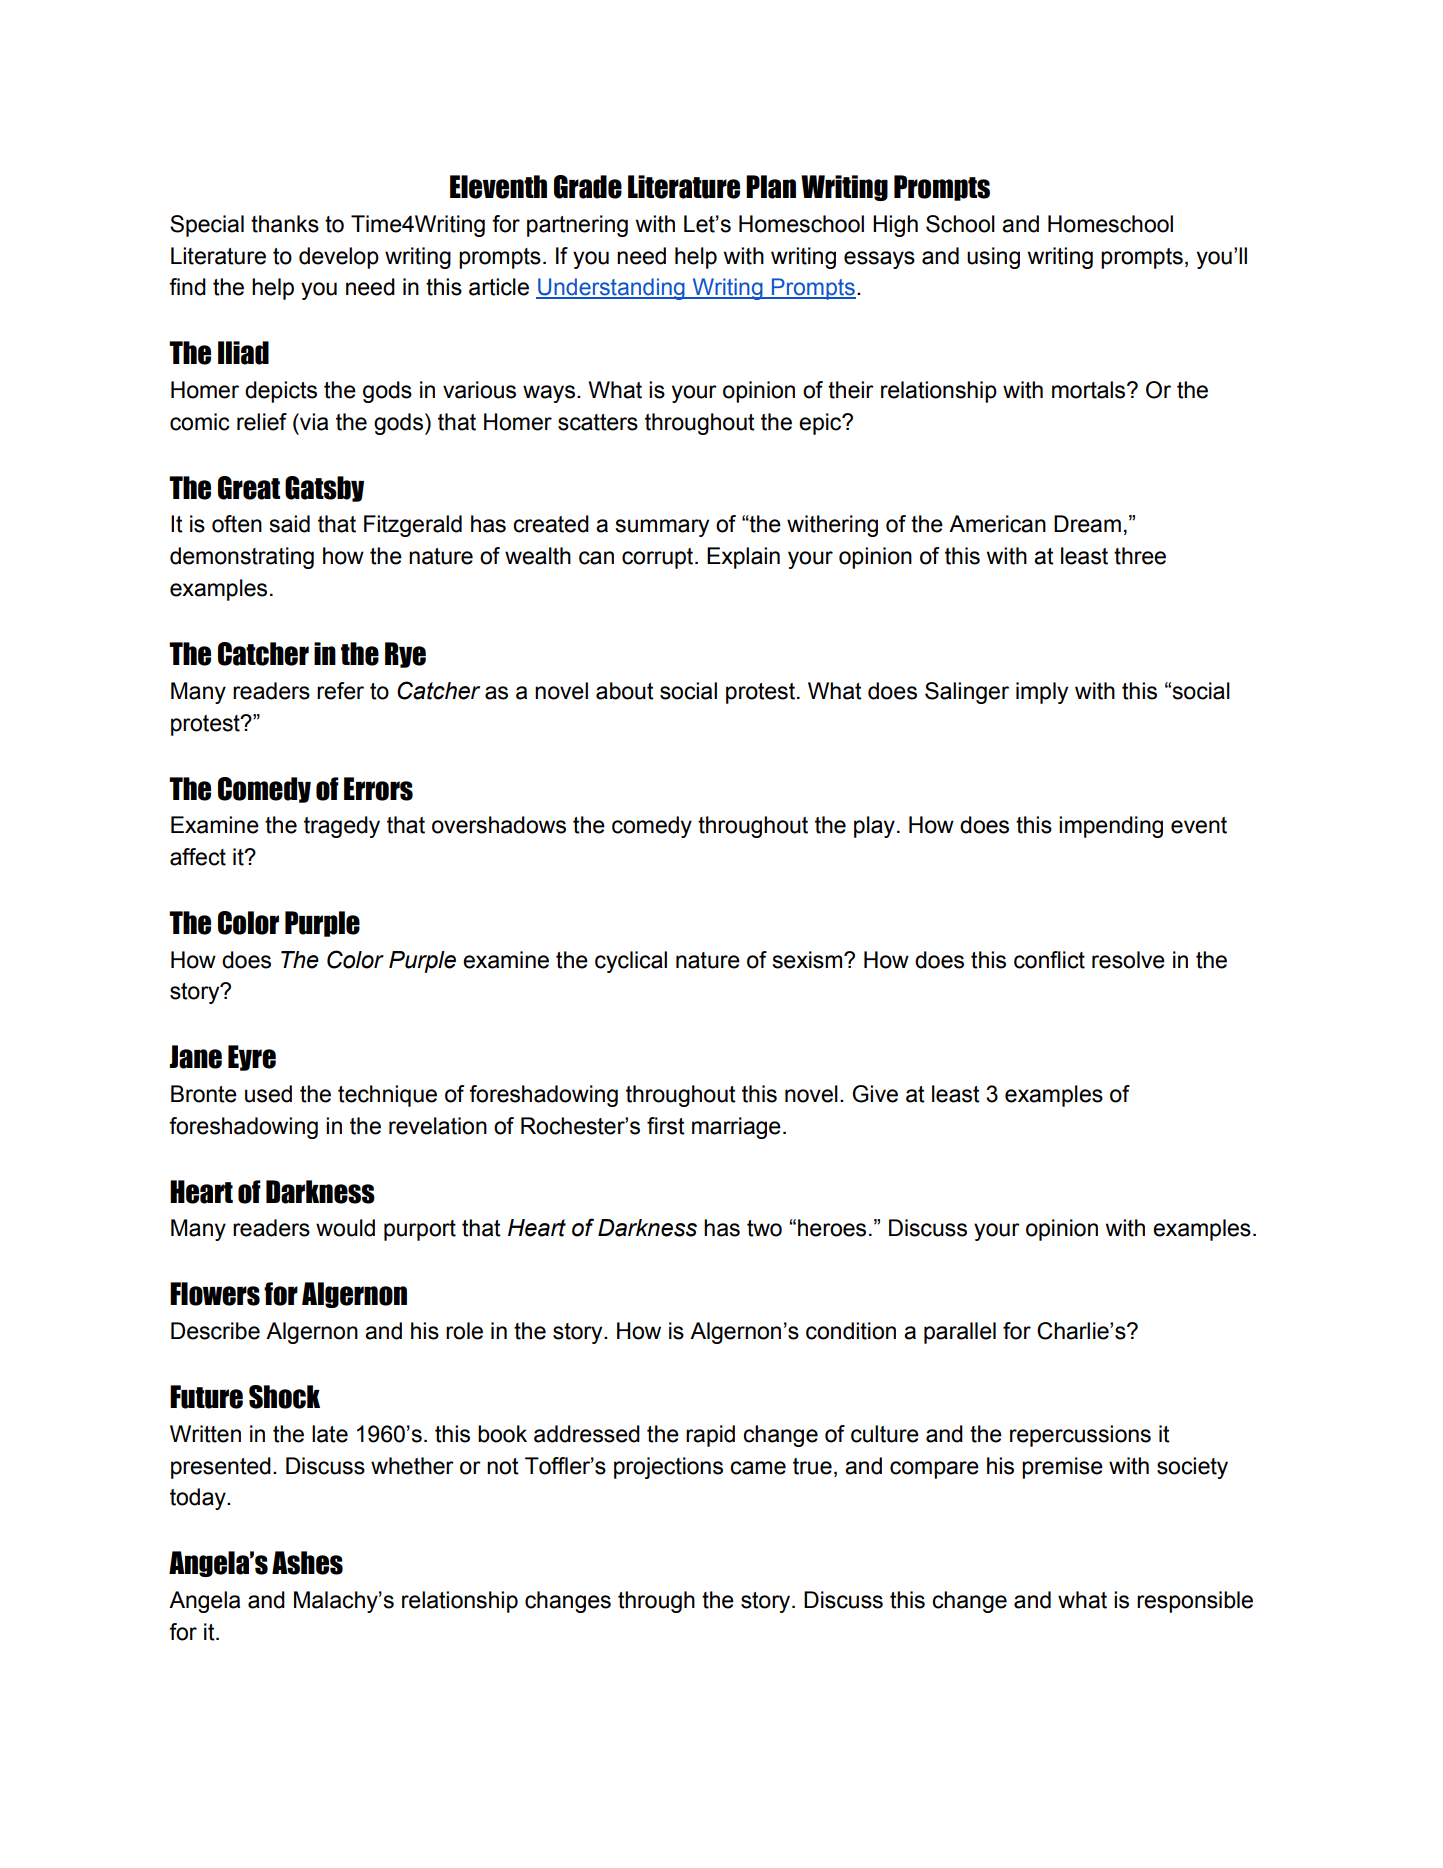  What do you see at coordinates (764, 1228) in the page?
I see `two` at bounding box center [764, 1228].
